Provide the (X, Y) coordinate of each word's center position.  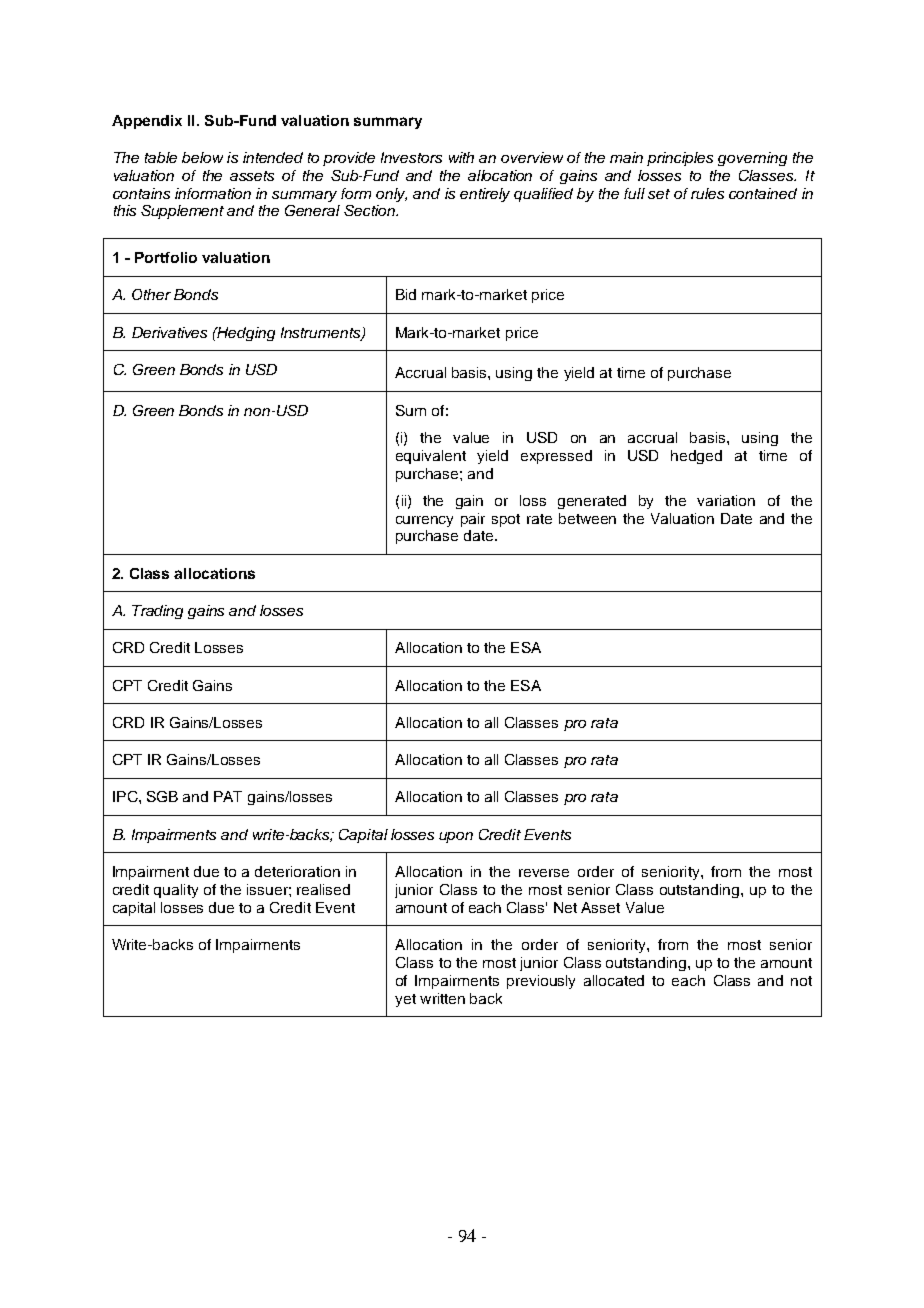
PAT (228, 796)
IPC (126, 796)
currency (424, 521)
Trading (157, 612)
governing (752, 159)
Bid (406, 294)
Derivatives (169, 332)
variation (726, 500)
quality (176, 891)
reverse (544, 873)
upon (456, 837)
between (587, 518)
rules (707, 193)
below (202, 157)
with (461, 157)
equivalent (431, 457)
